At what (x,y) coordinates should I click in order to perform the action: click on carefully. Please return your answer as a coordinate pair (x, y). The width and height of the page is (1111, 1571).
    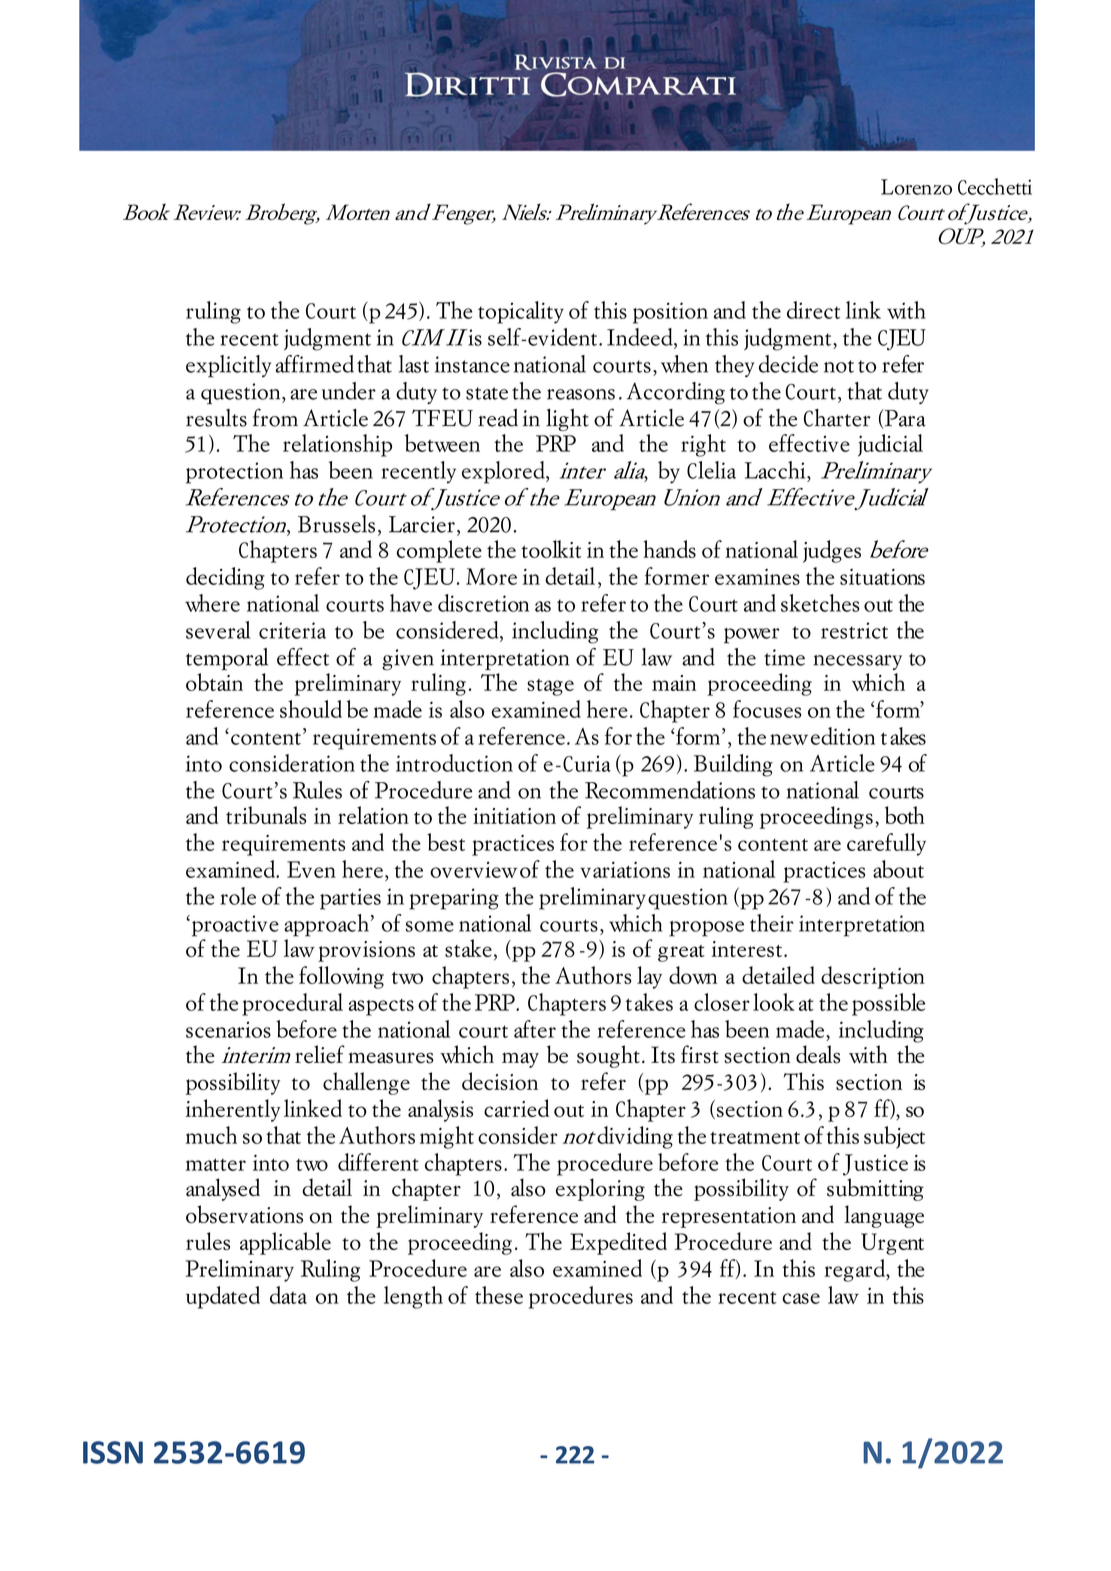
    Looking at the image, I should click on (886, 844).
